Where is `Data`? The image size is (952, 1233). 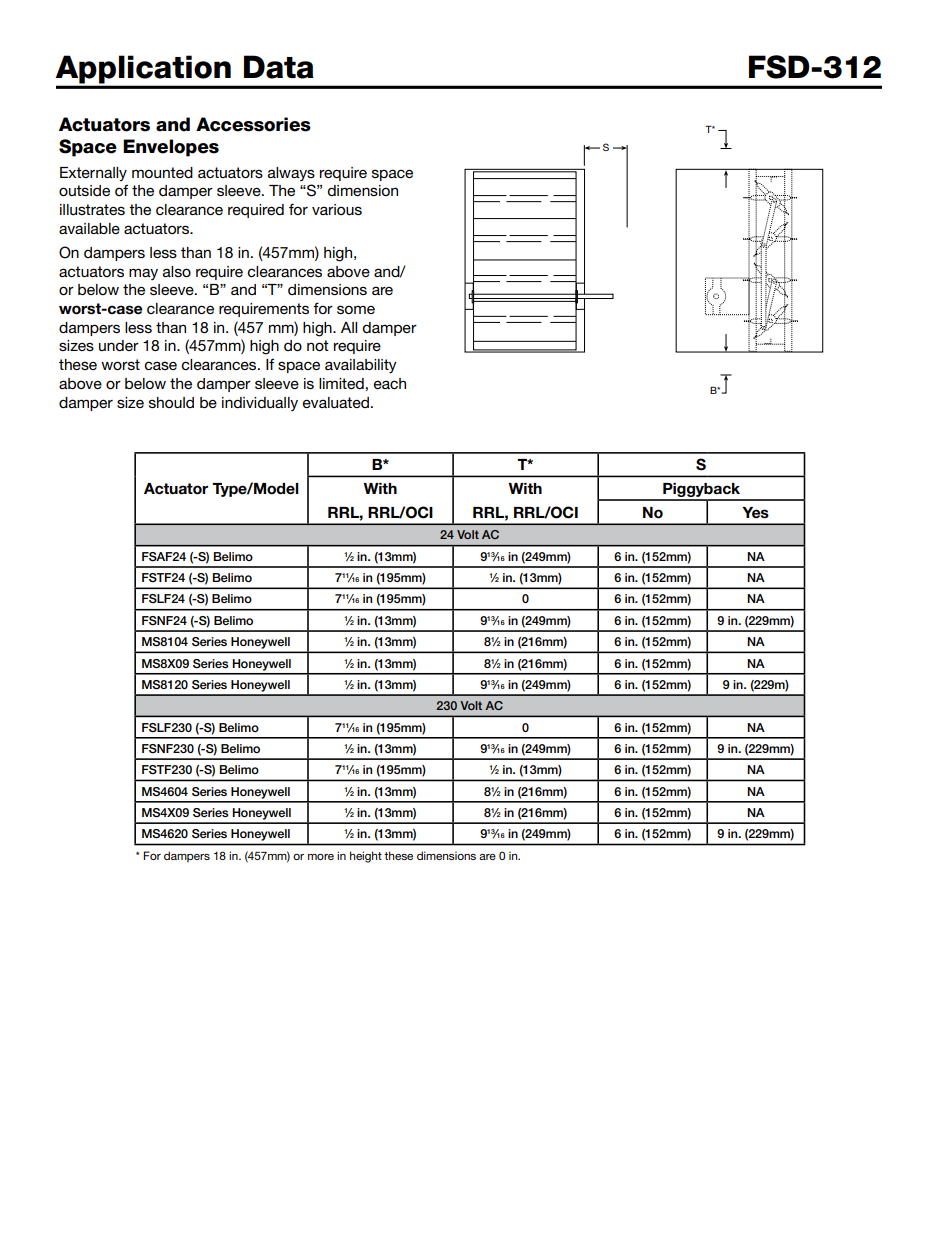
Data is located at coordinates (279, 67).
